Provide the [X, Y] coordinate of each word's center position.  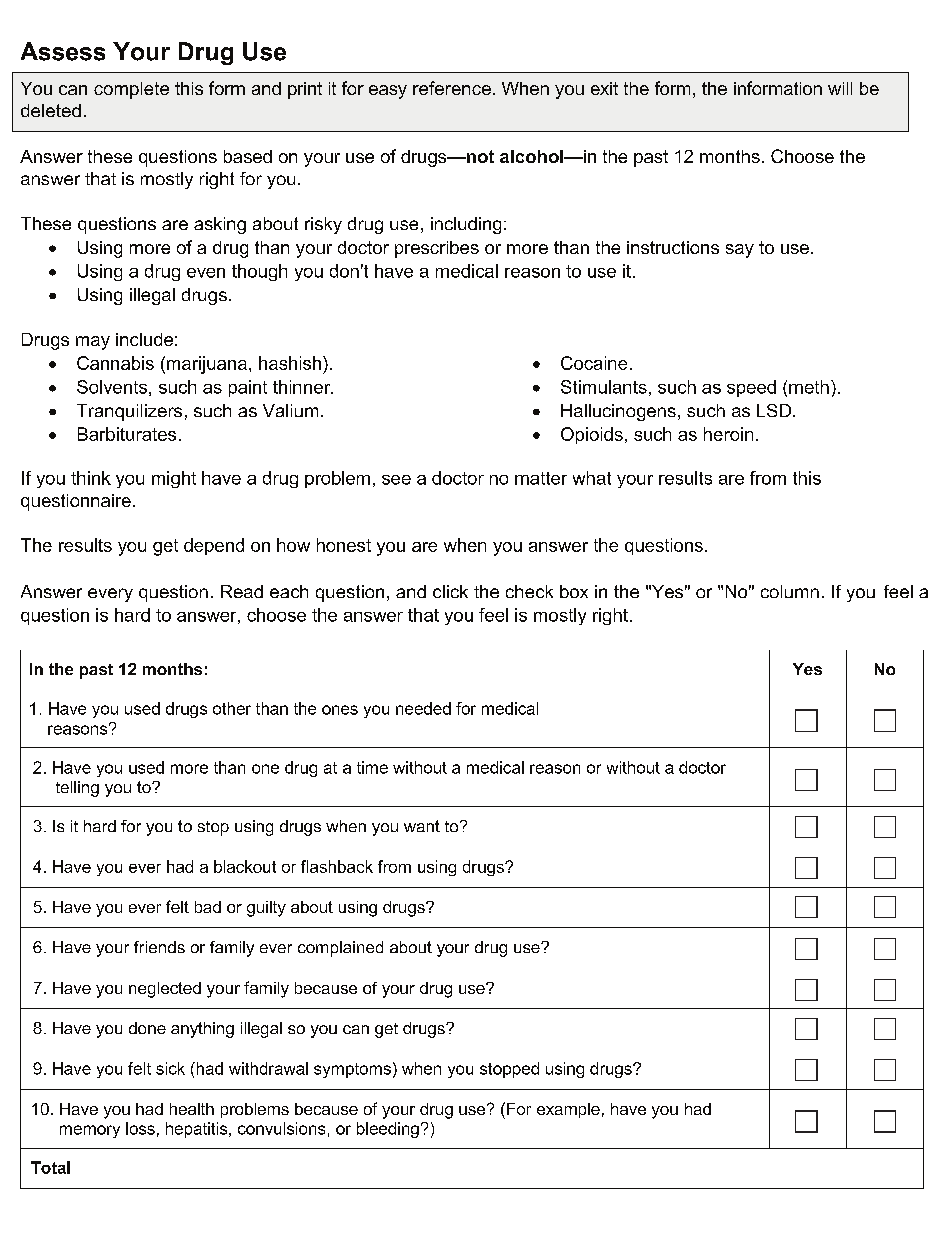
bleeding [388, 1130]
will [840, 88]
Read [242, 591]
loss [140, 1128]
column [790, 591]
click [450, 591]
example [568, 1110]
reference [452, 88]
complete [131, 90]
